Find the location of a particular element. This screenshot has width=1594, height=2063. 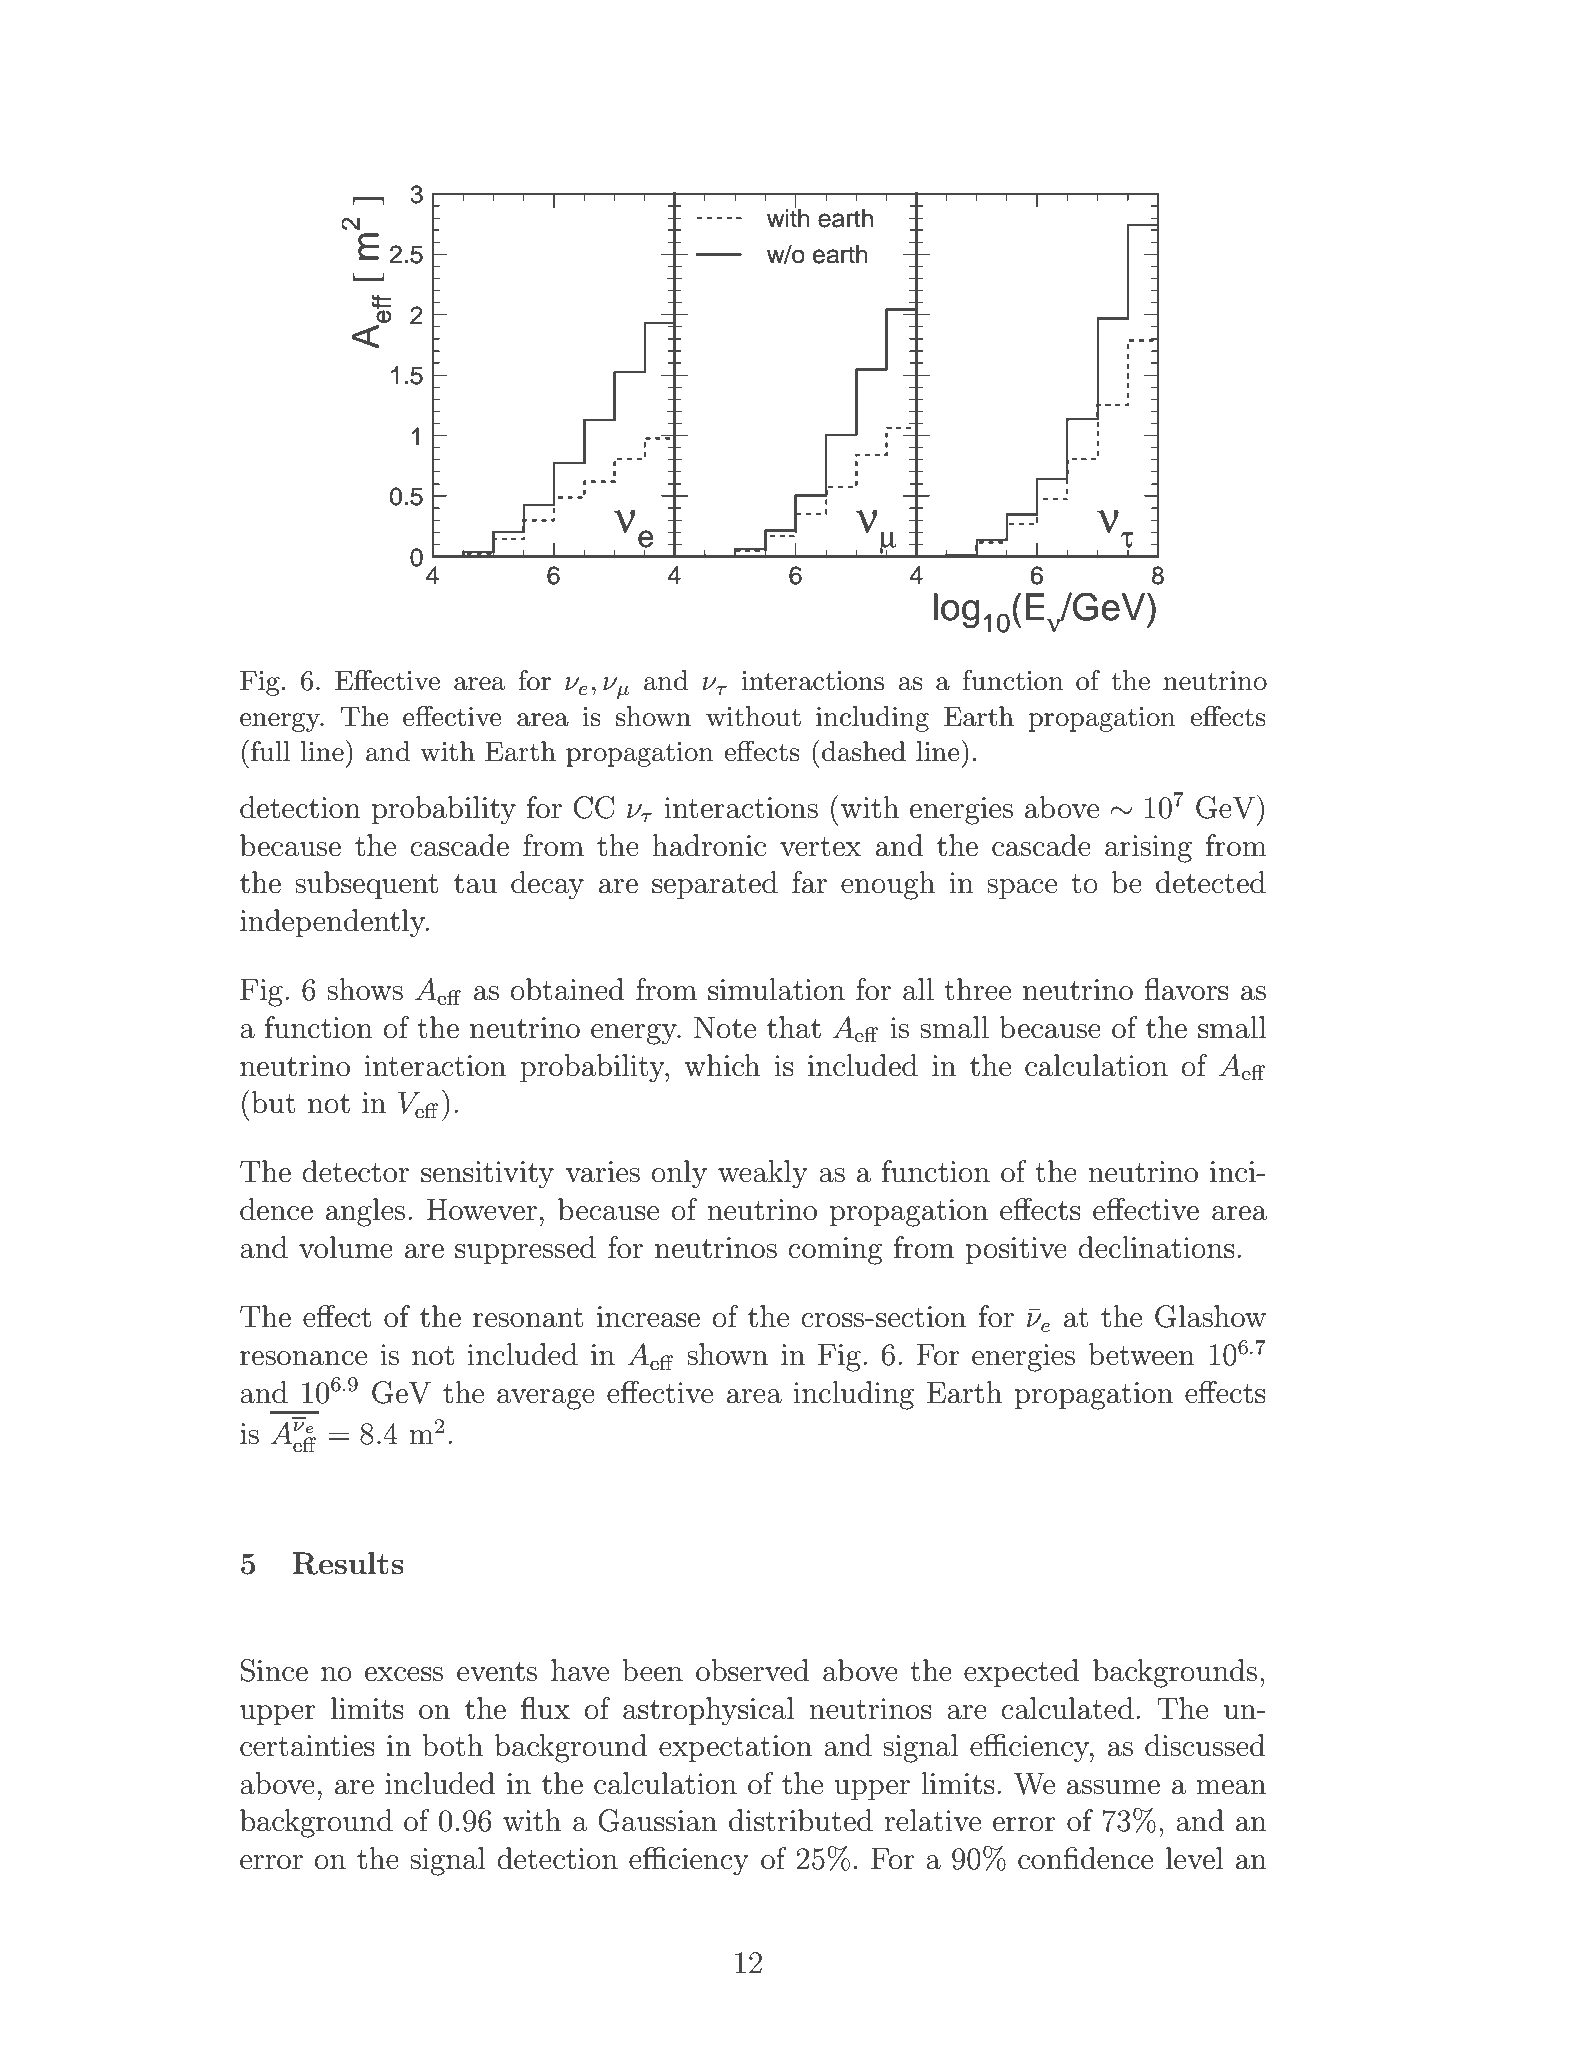

both is located at coordinates (452, 1745).
